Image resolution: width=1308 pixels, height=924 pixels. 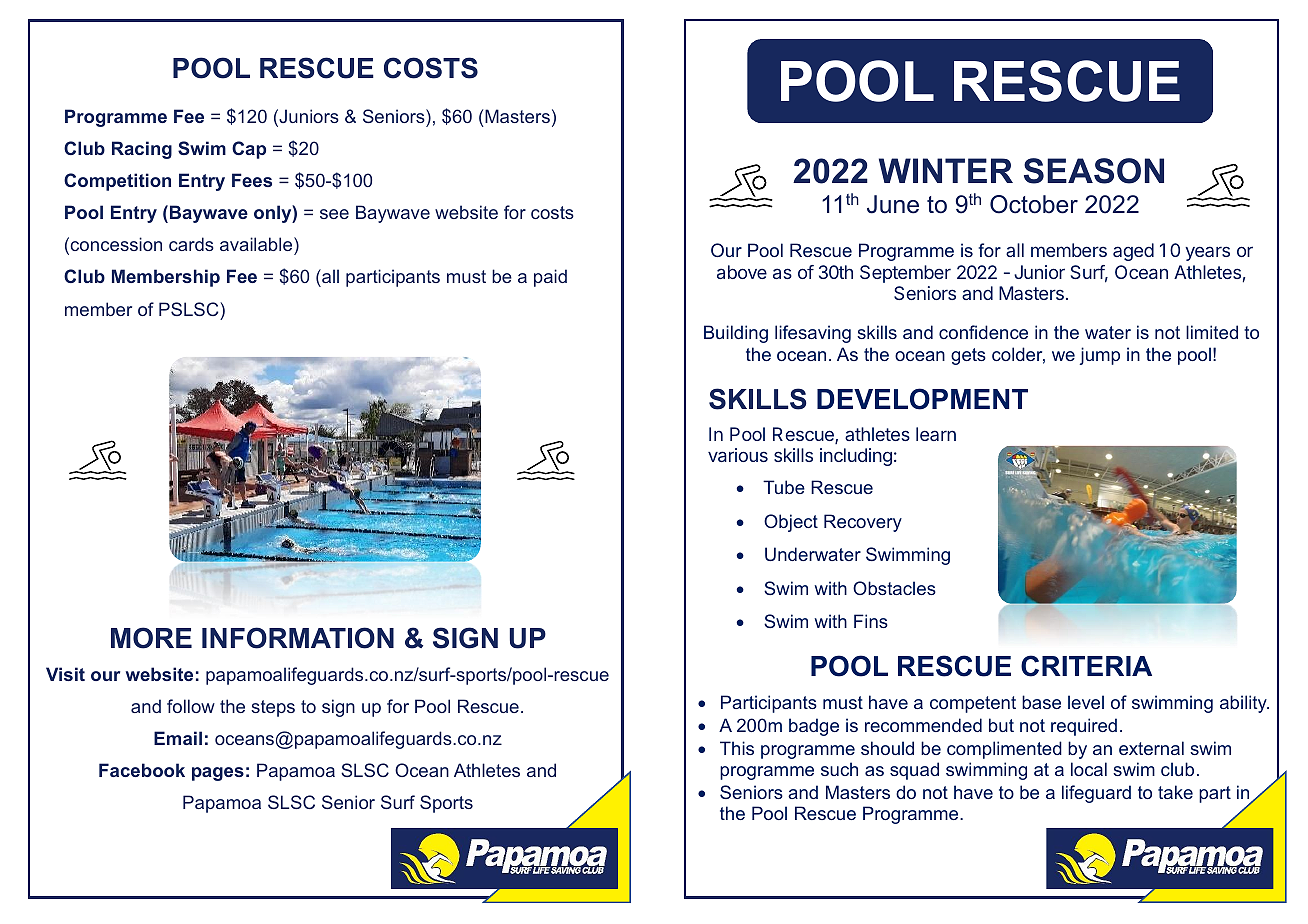 What do you see at coordinates (856, 457) in the document?
I see `including` at bounding box center [856, 457].
